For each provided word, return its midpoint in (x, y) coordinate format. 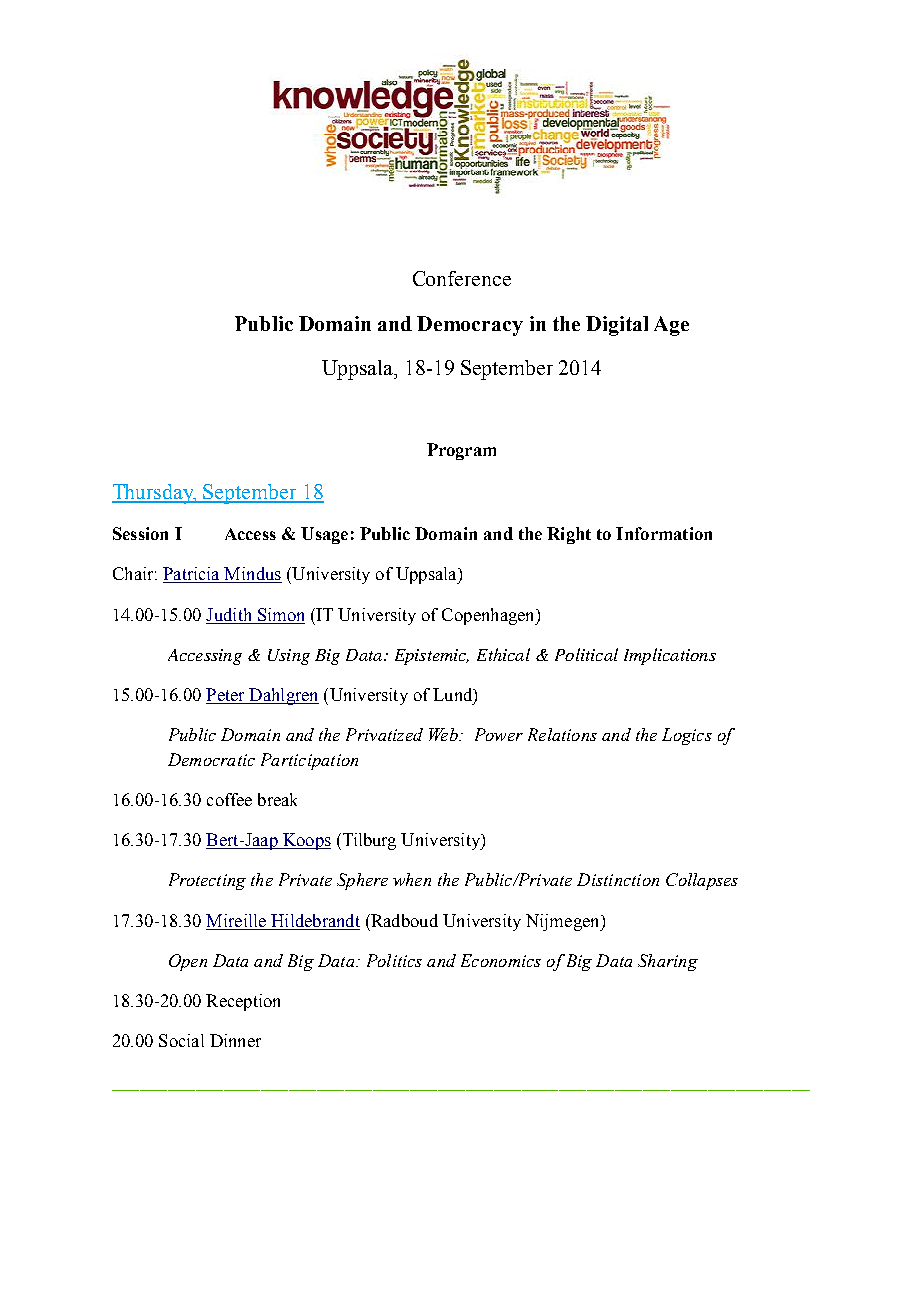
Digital (617, 326)
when (412, 879)
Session (140, 533)
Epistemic (432, 657)
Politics (394, 960)
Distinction (618, 879)
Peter (226, 696)
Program (461, 451)
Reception (243, 1002)
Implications (670, 656)
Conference (462, 278)
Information (664, 533)
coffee (229, 799)
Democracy (470, 326)
